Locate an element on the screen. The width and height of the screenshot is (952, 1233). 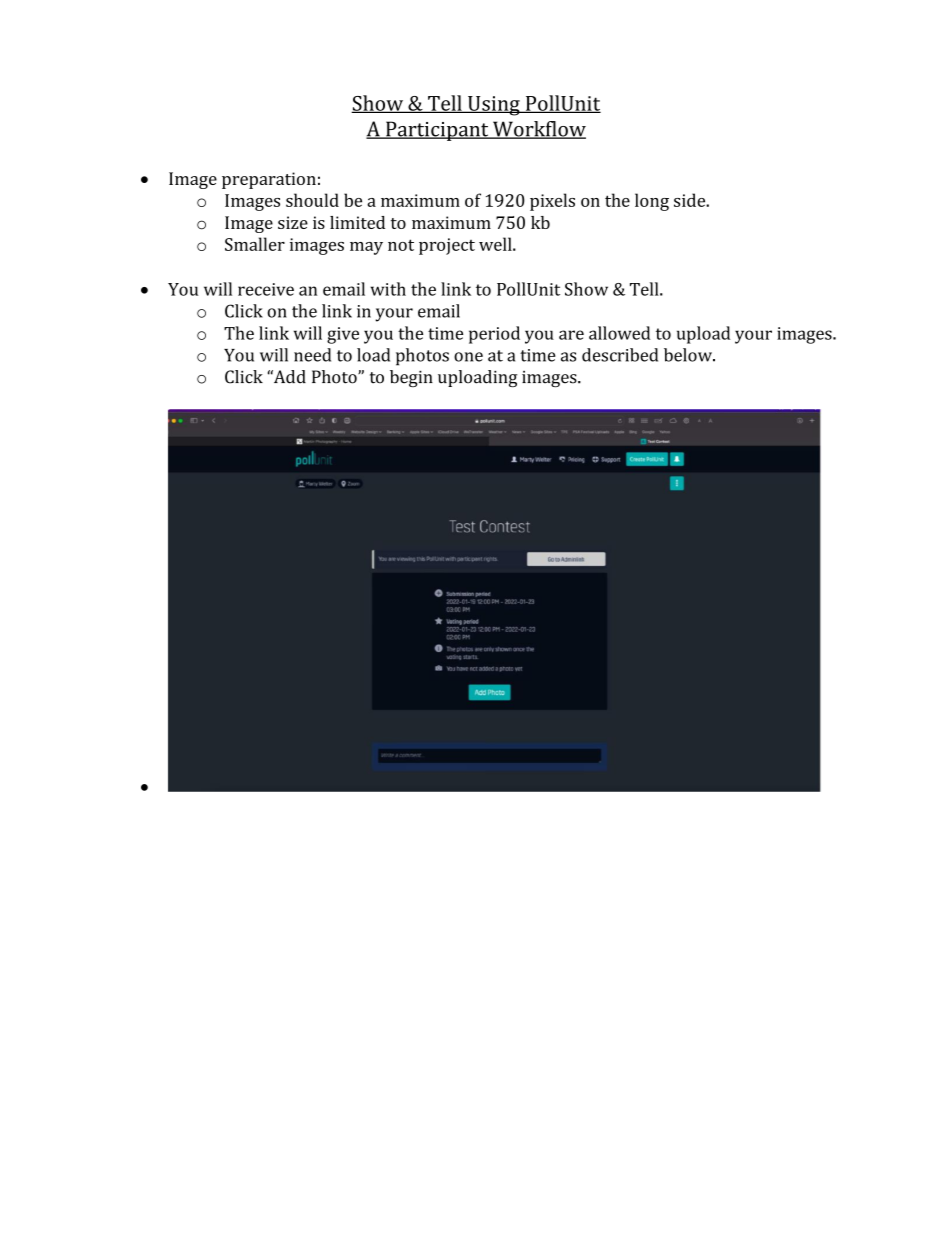
Using is located at coordinates (494, 106).
